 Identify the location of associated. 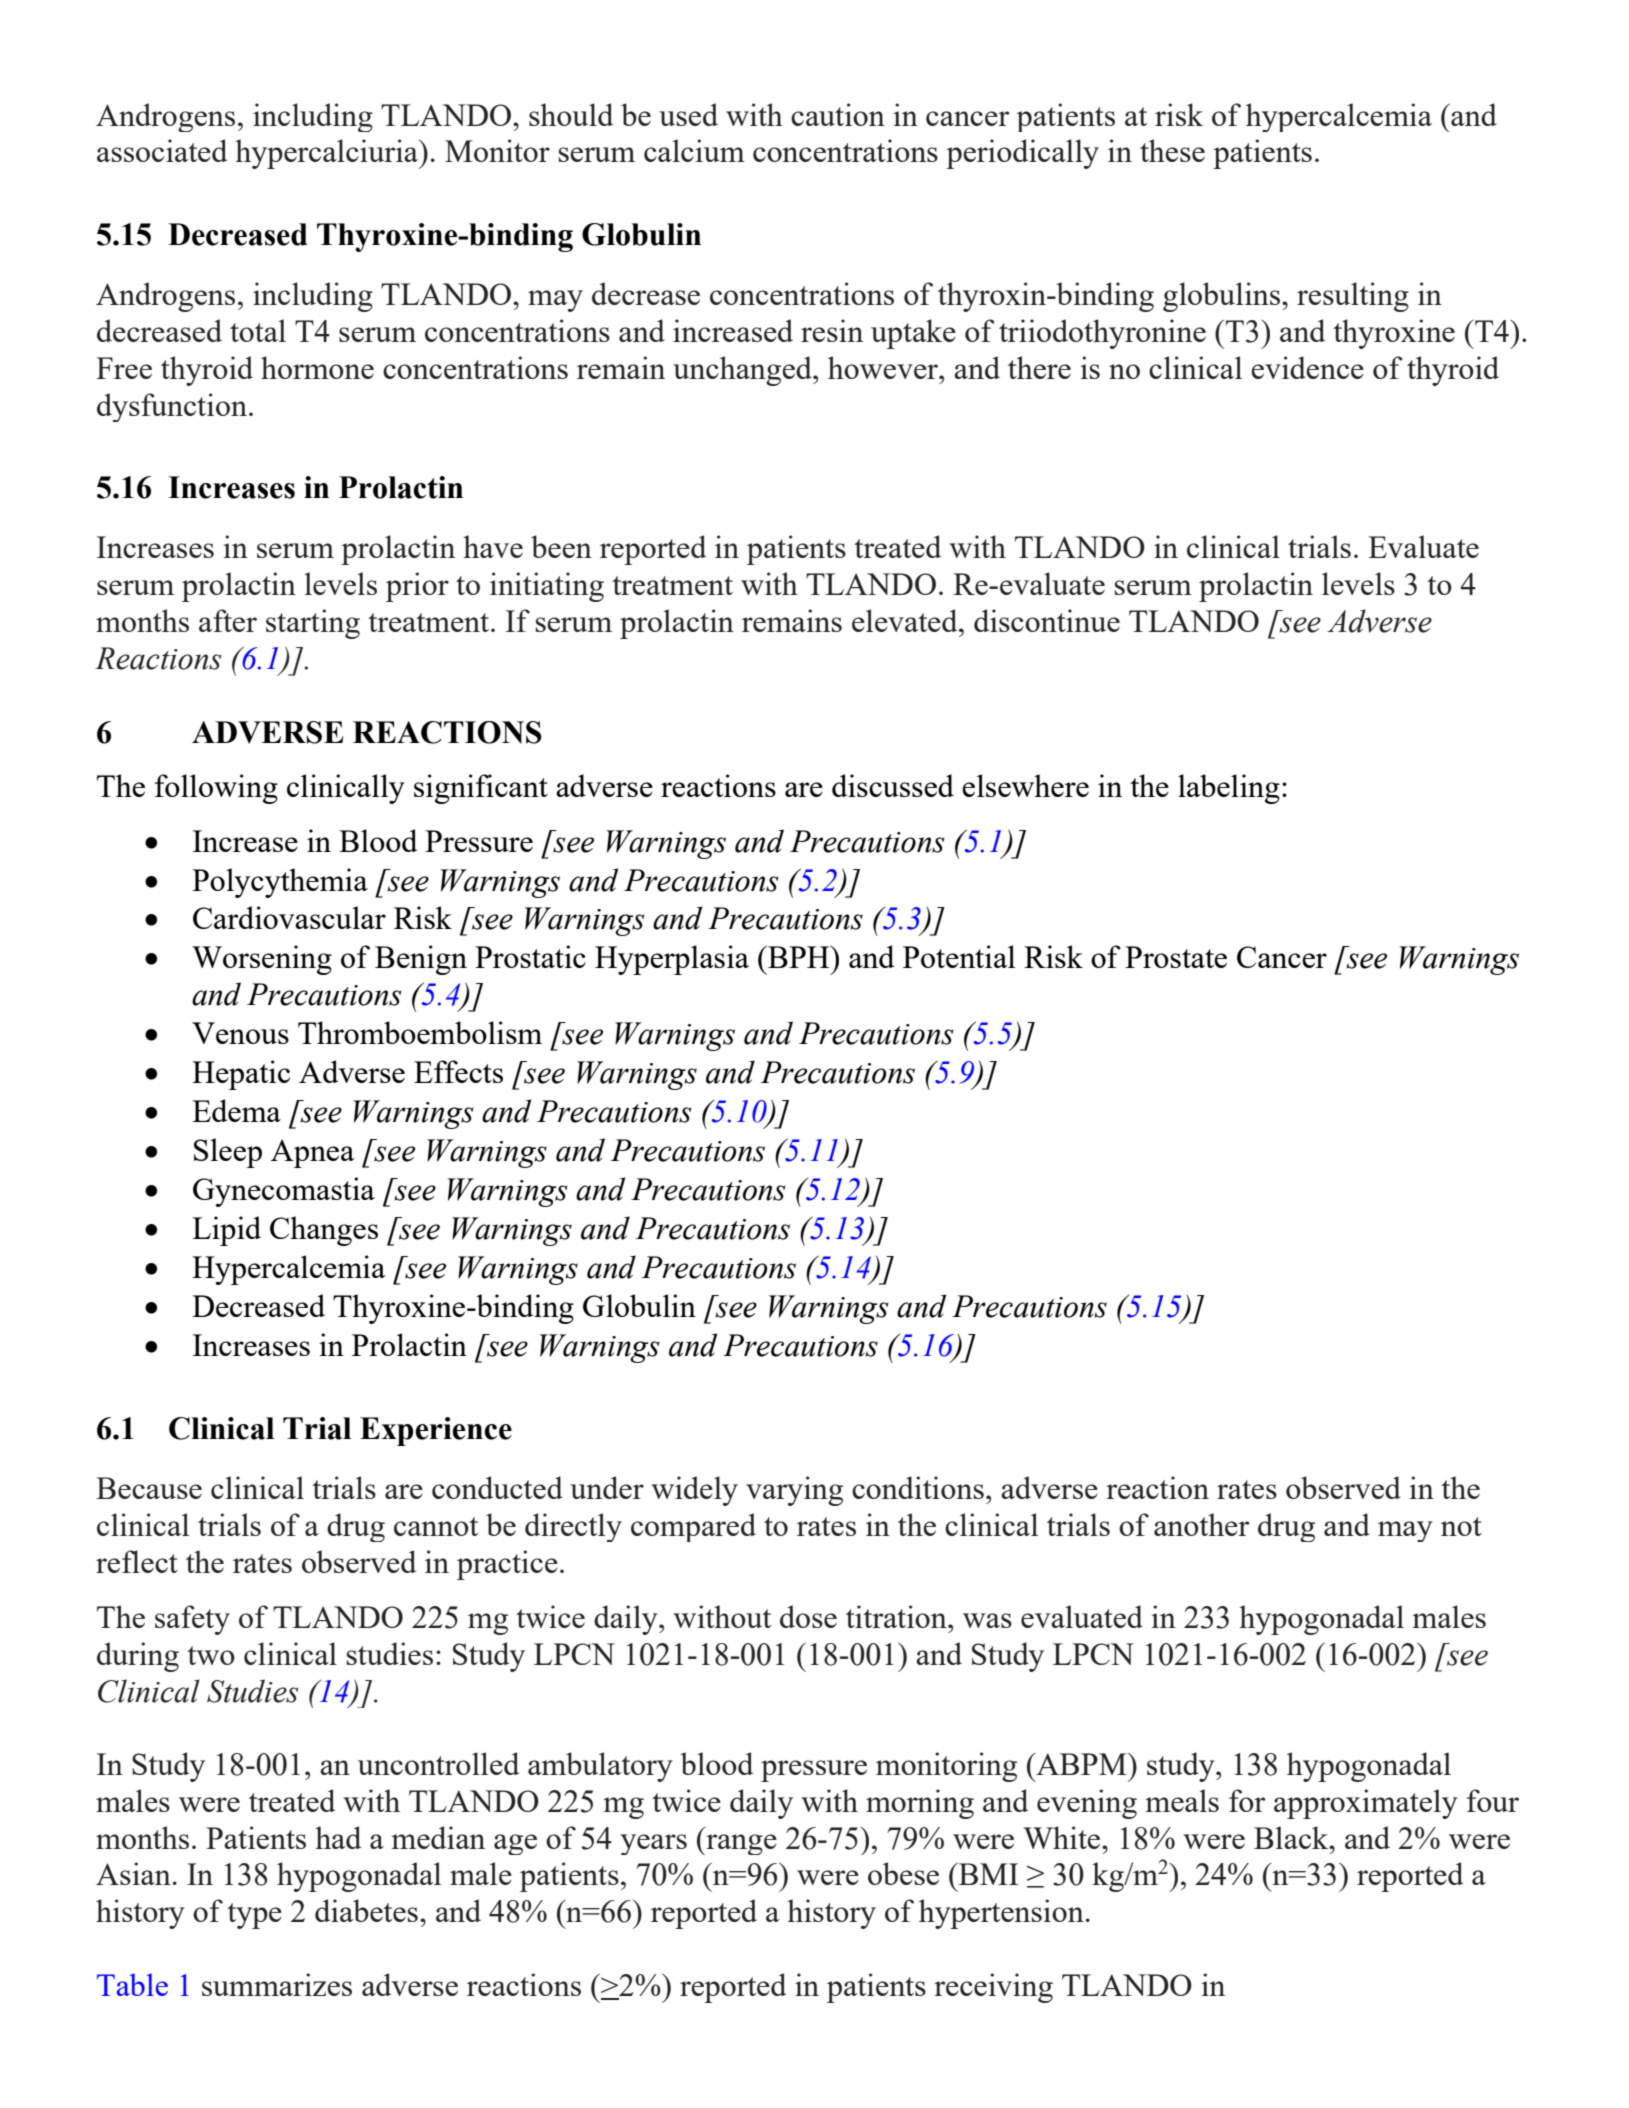
(162, 150).
